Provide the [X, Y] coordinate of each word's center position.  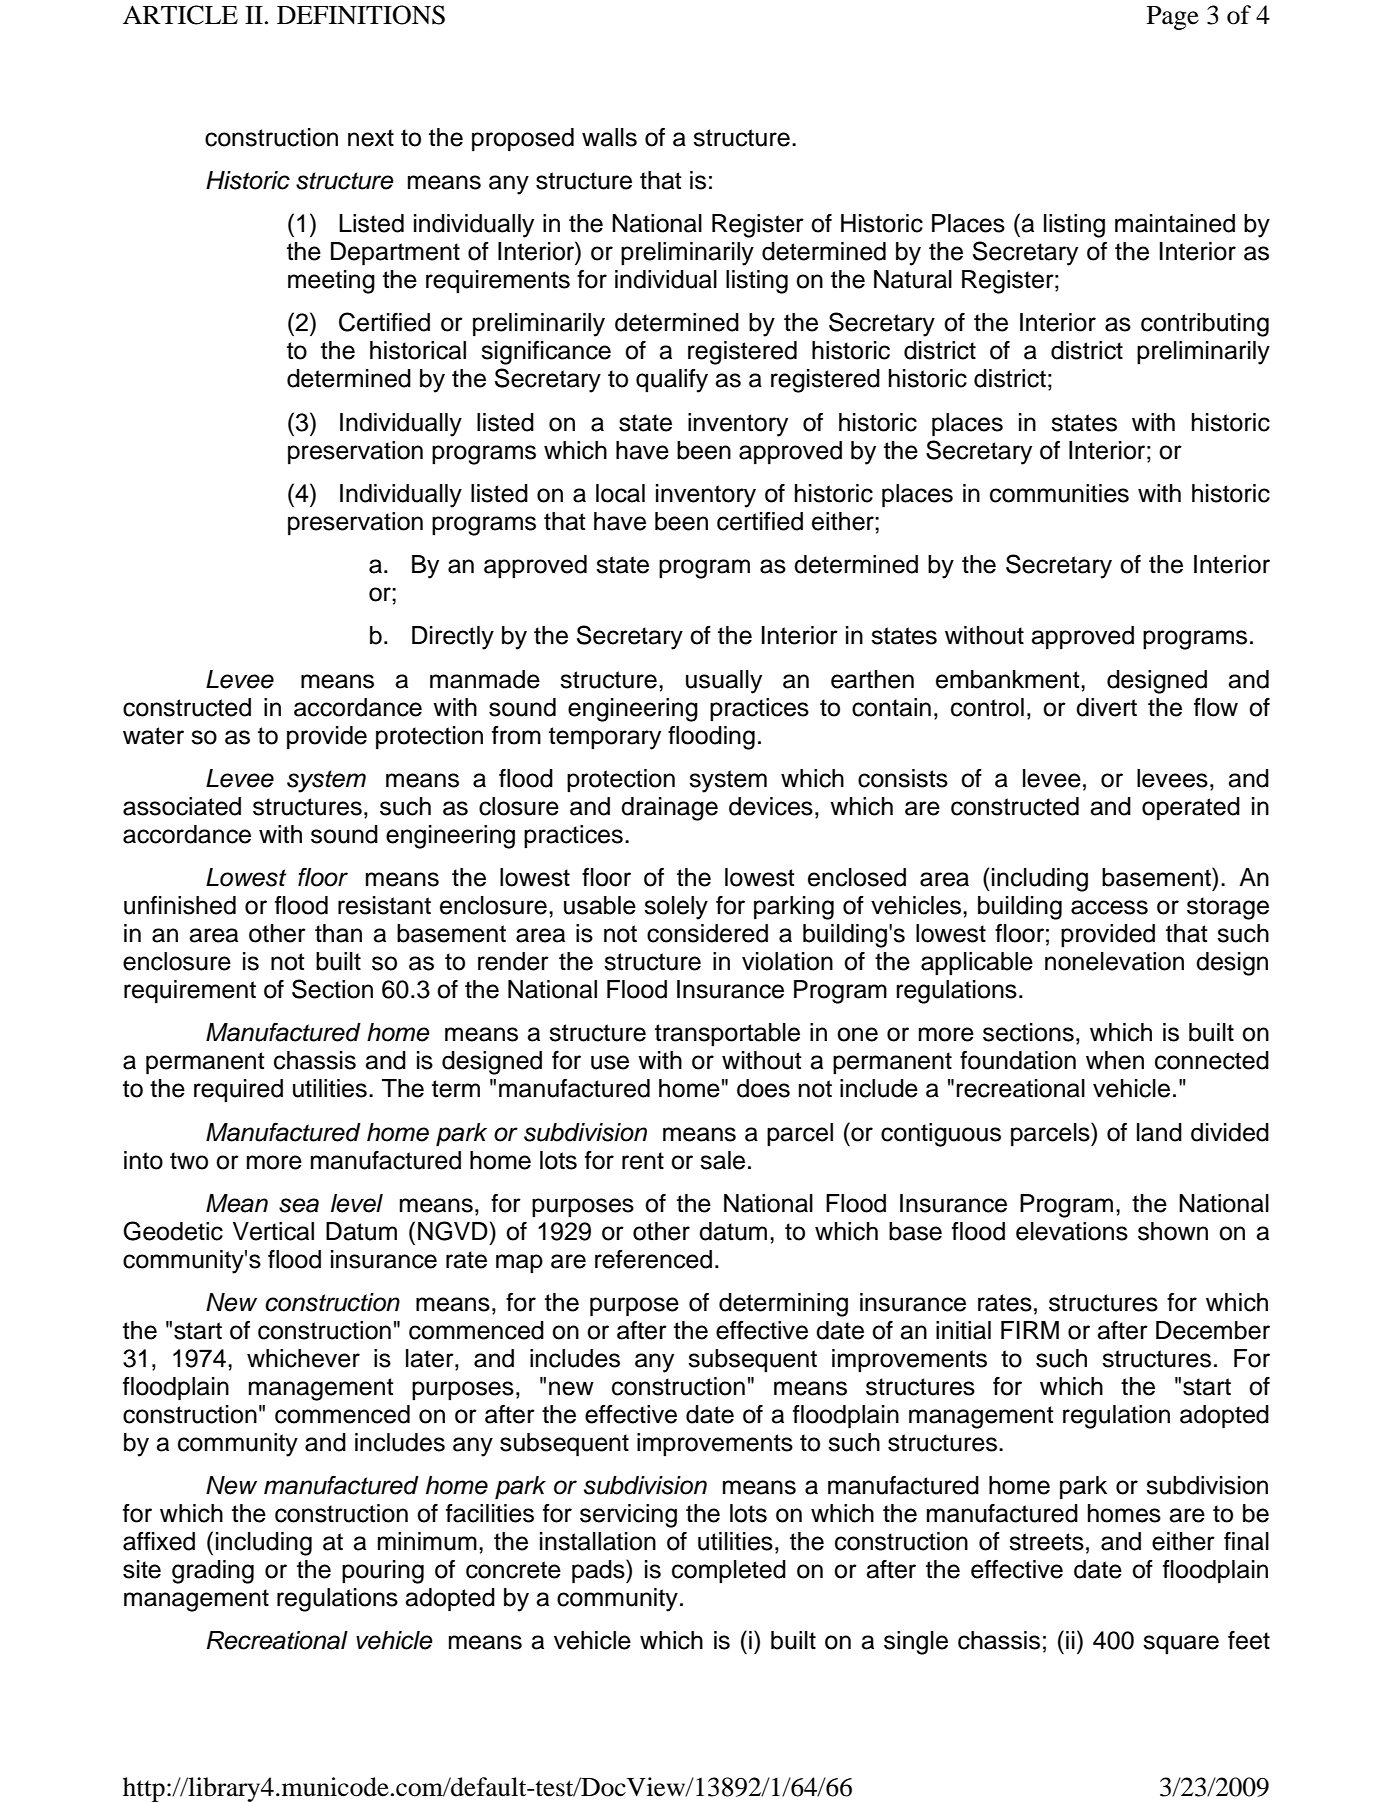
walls [609, 137]
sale [722, 1160]
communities [1059, 493]
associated [182, 806]
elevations [1072, 1231]
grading [213, 1572]
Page [1173, 18]
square [1181, 1644]
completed [729, 1571]
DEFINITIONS [361, 15]
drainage [669, 809]
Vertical [273, 1231]
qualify [672, 381]
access [1109, 907]
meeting [331, 282]
